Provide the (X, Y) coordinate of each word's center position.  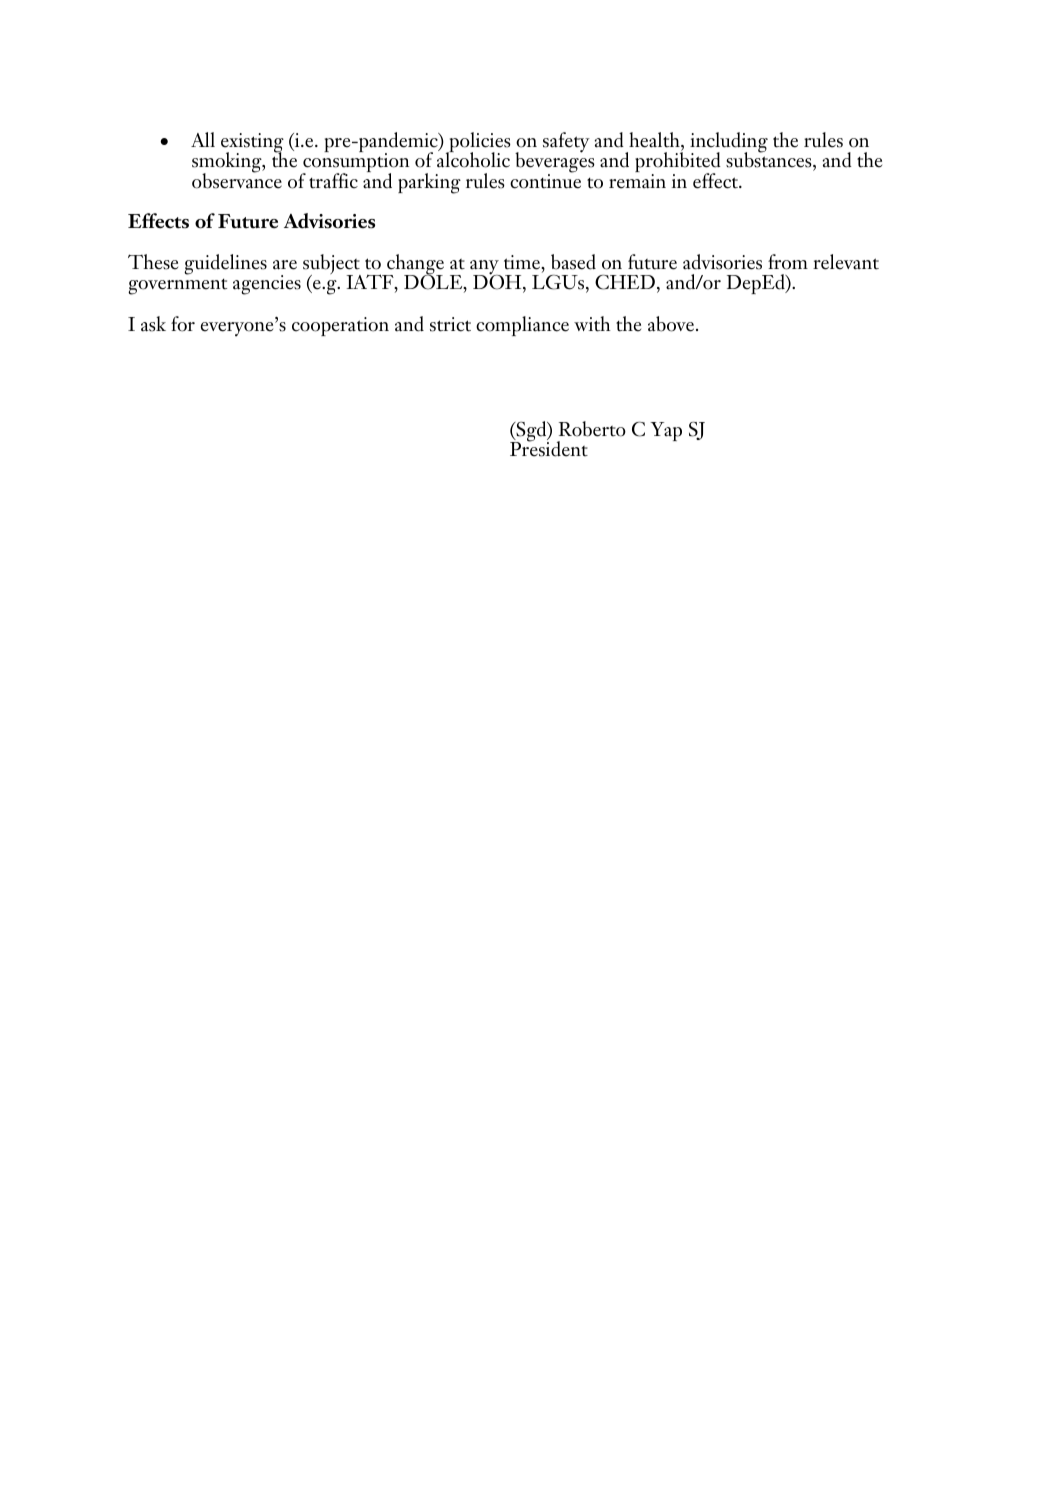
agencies (267, 285)
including (729, 143)
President (549, 448)
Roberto (592, 429)
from (788, 262)
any (485, 268)
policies (479, 143)
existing (252, 144)
